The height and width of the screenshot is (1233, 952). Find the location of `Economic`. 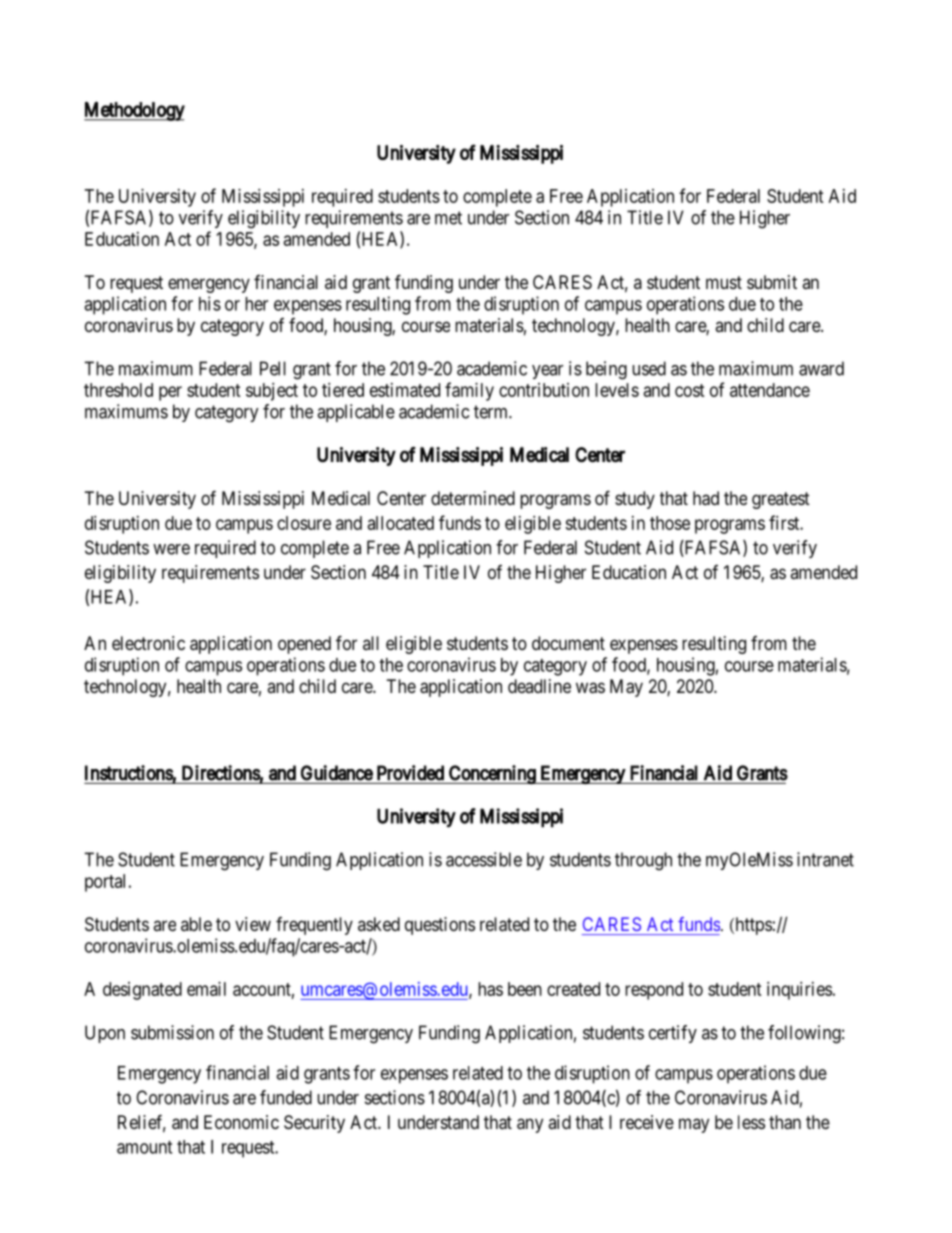

Economic is located at coordinates (241, 1122).
